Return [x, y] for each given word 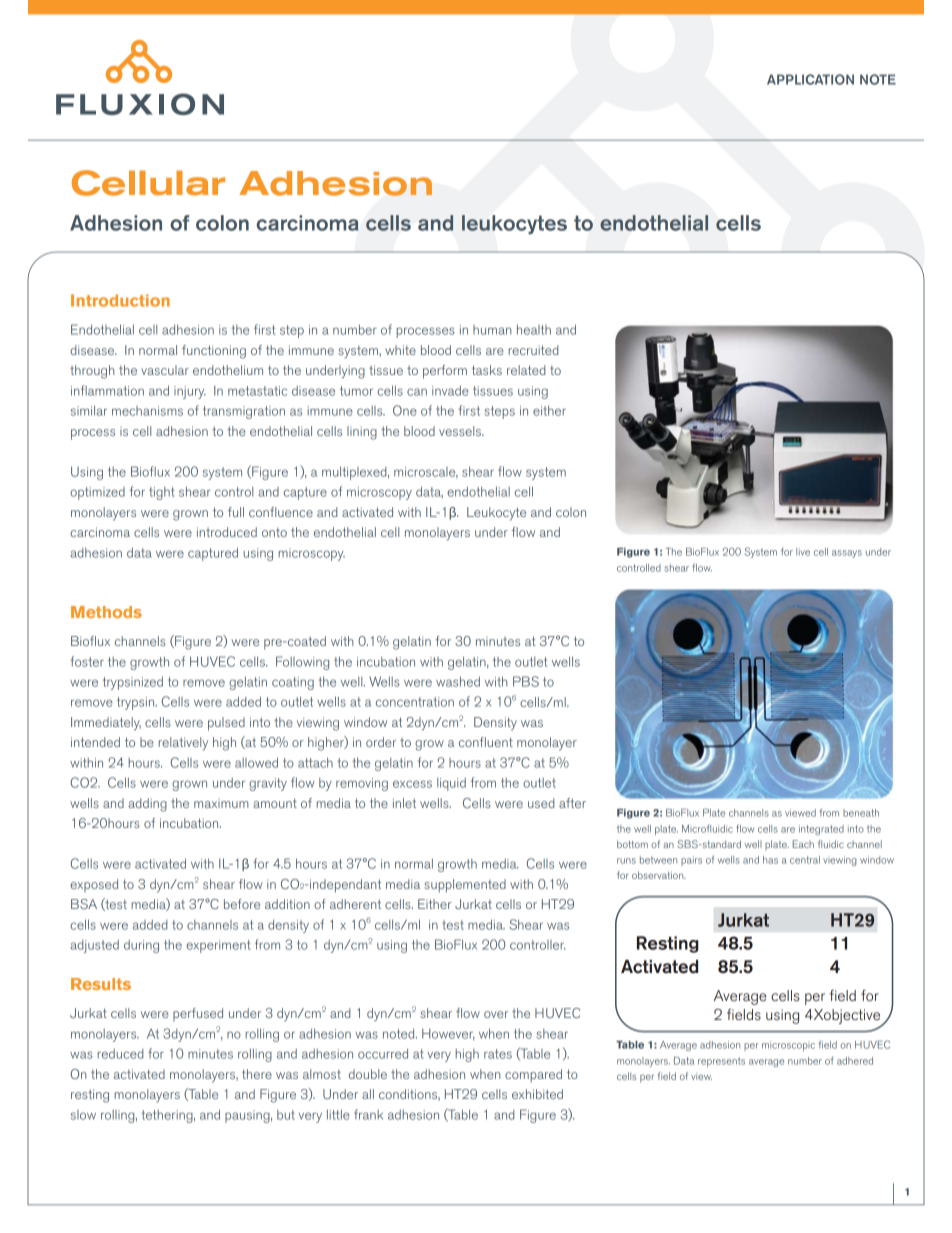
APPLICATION [810, 79]
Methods [106, 612]
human [492, 330]
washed [458, 681]
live [803, 552]
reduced [120, 1054]
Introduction [120, 300]
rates [498, 1054]
